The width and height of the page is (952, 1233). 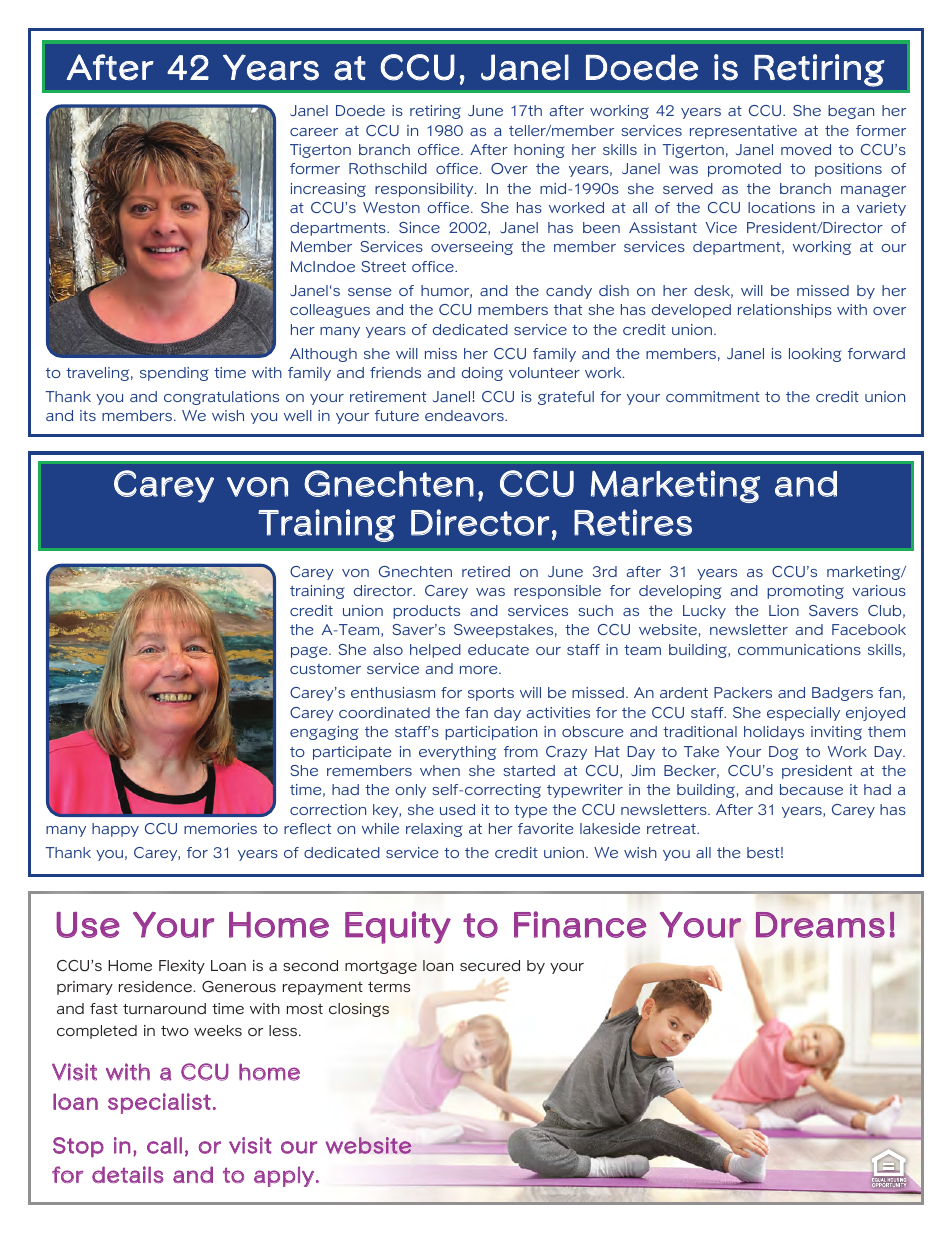 What do you see at coordinates (820, 925) in the page?
I see `Dreams` at bounding box center [820, 925].
